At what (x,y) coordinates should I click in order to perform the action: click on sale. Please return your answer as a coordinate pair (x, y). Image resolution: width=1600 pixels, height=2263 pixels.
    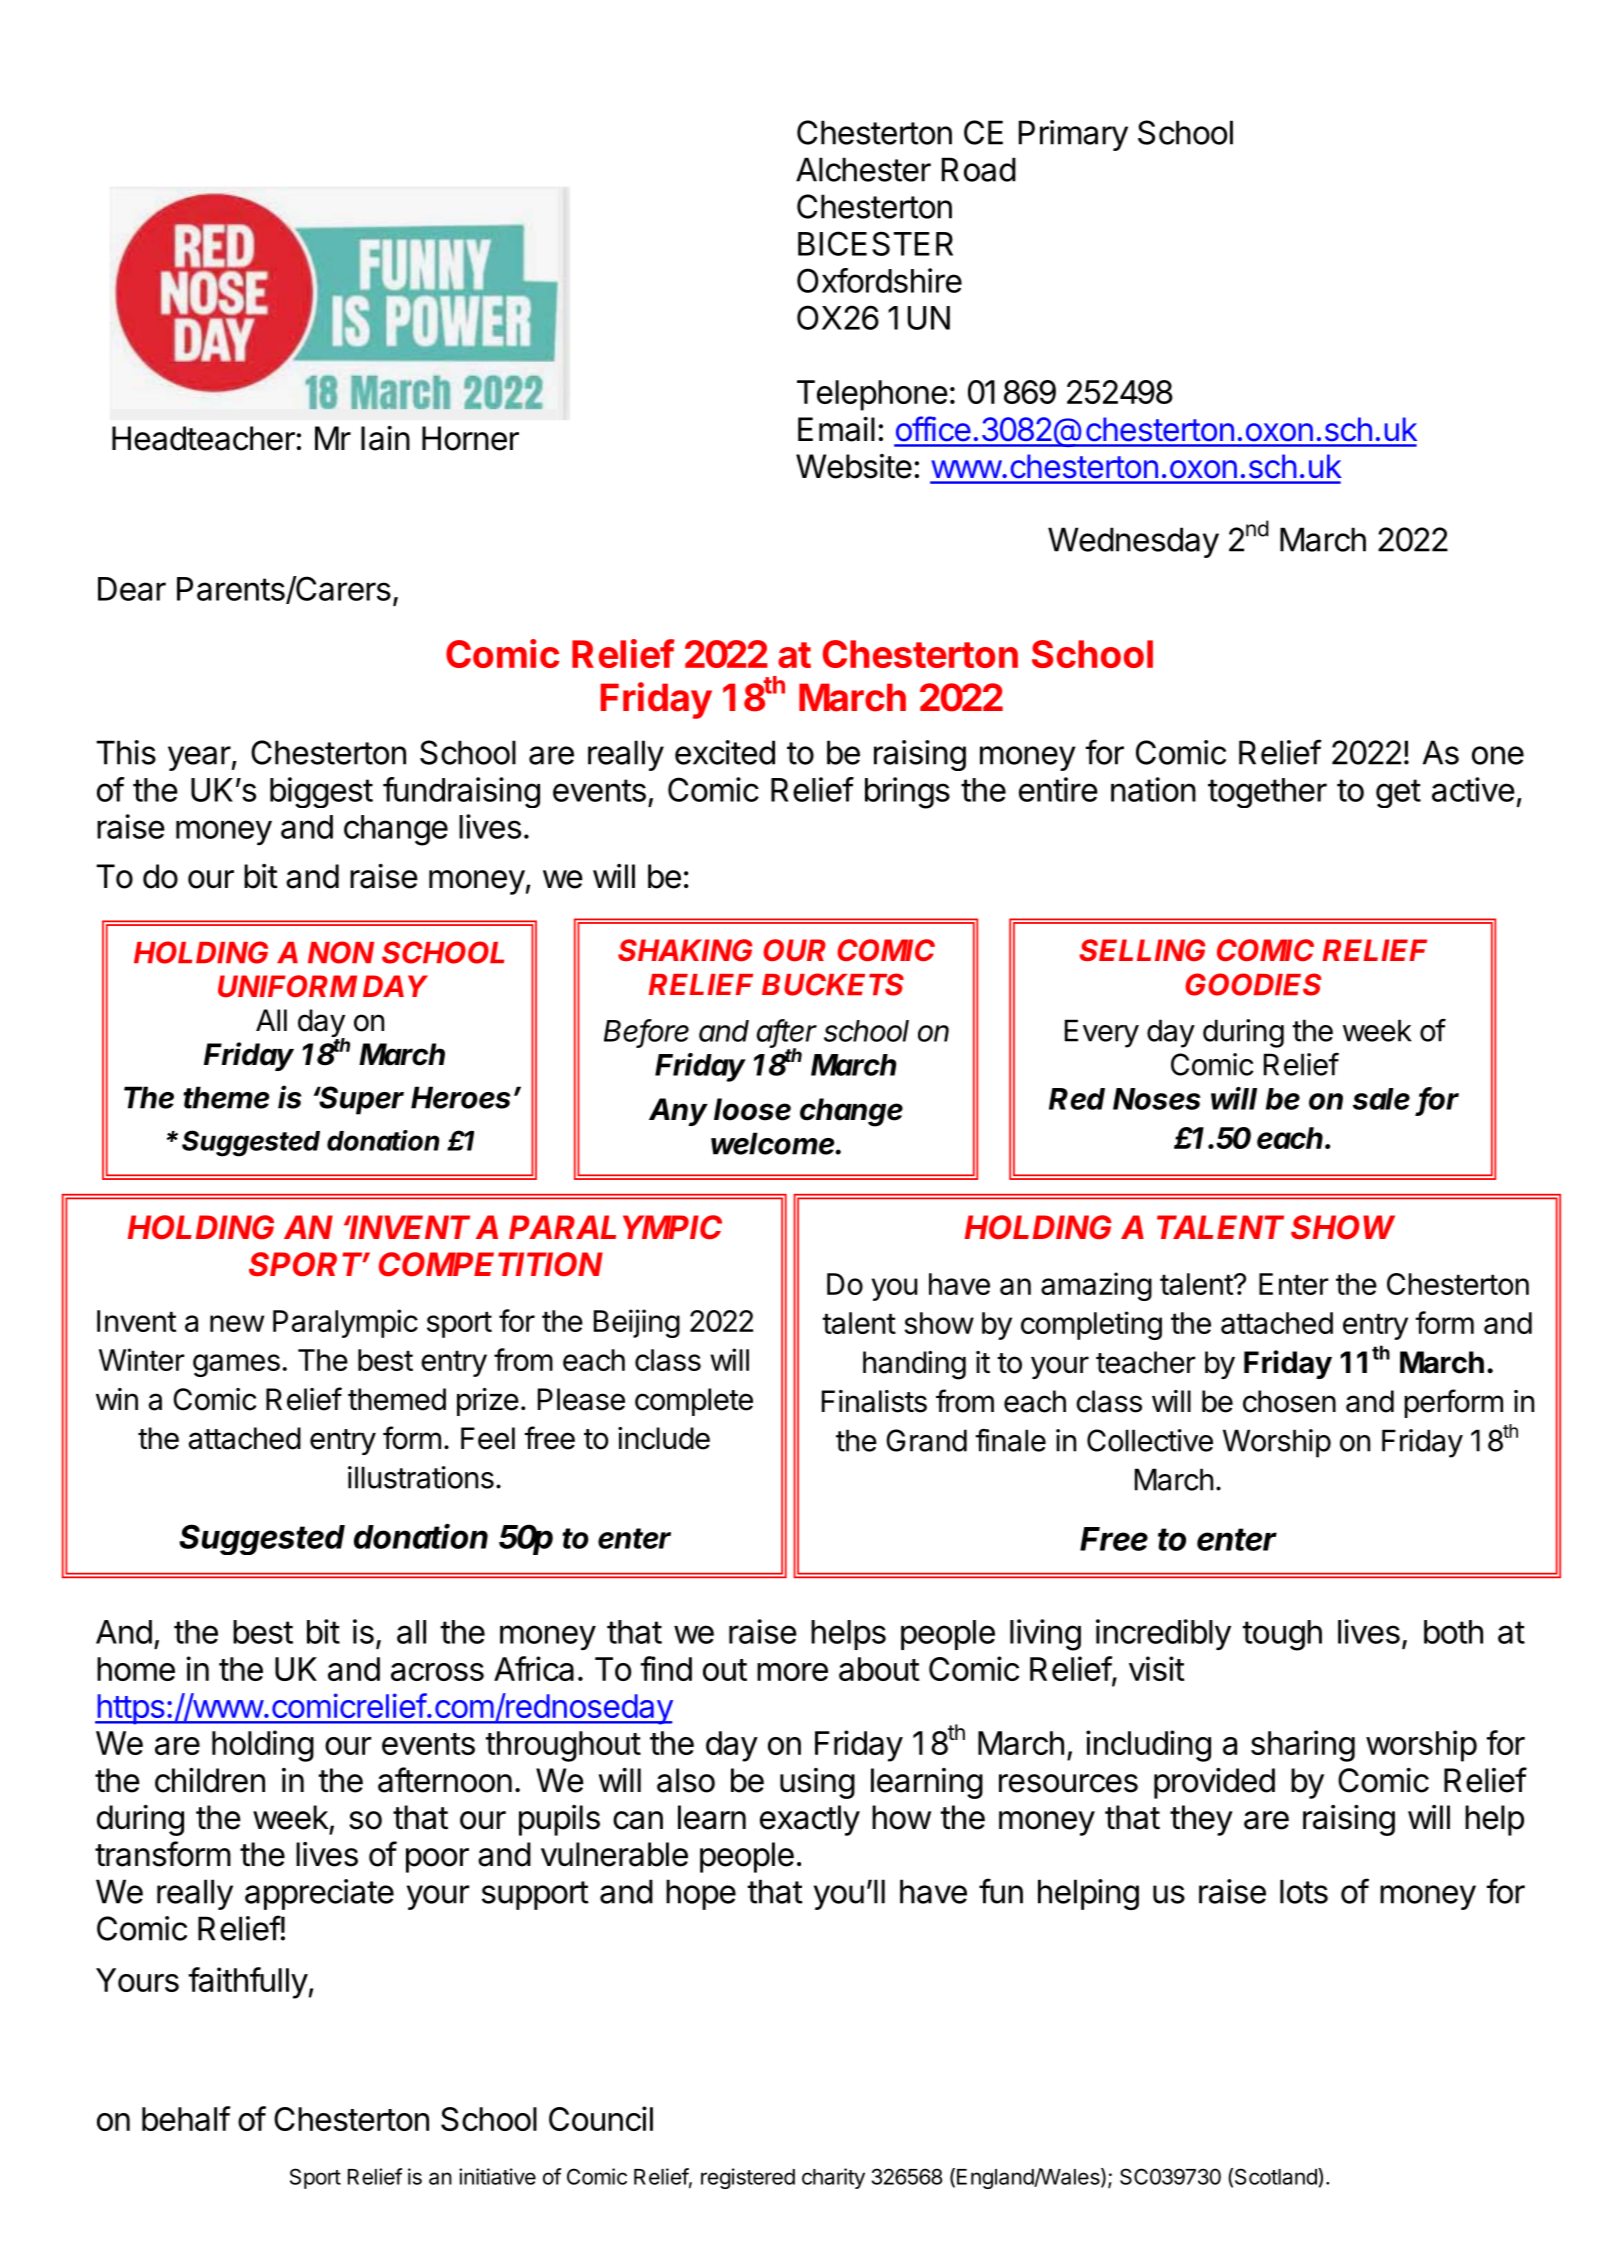
    Looking at the image, I should click on (1381, 1099).
